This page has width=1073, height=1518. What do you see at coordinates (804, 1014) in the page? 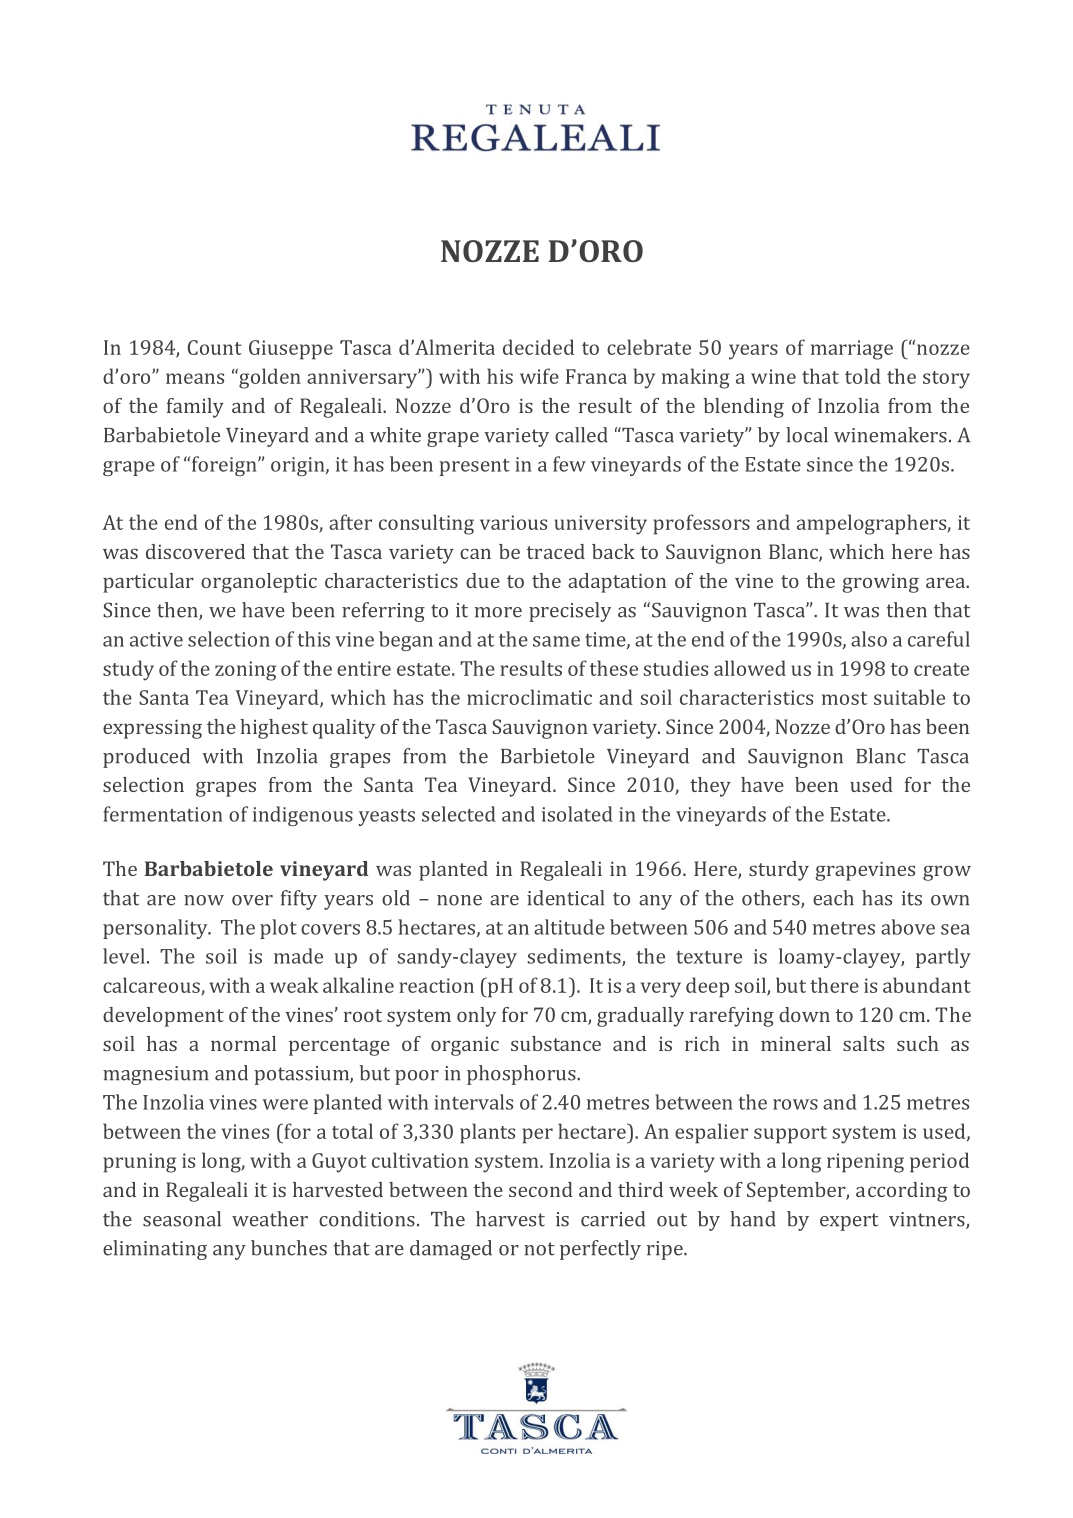
I see `down` at bounding box center [804, 1014].
